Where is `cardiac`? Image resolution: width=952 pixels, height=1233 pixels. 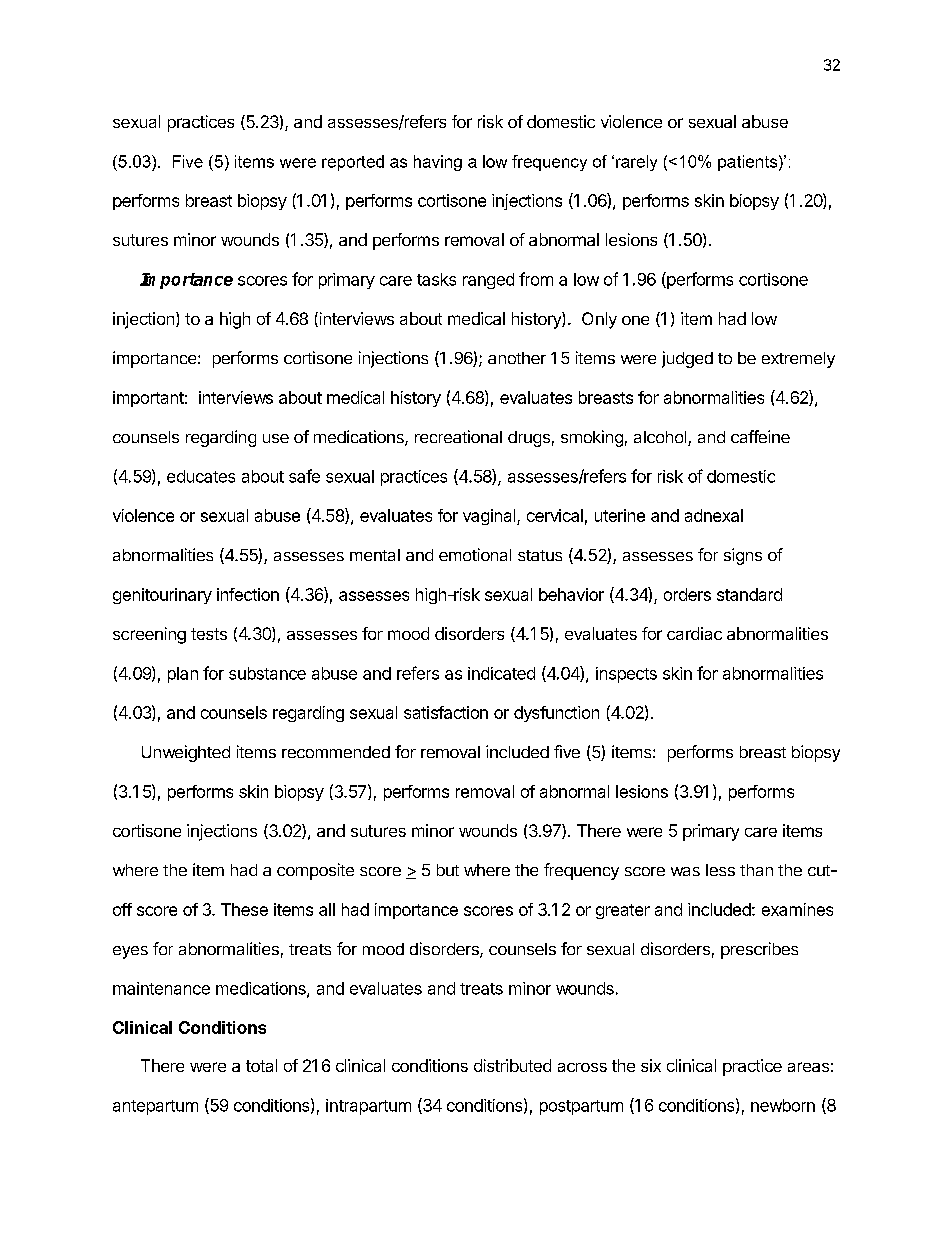 cardiac is located at coordinates (694, 633).
